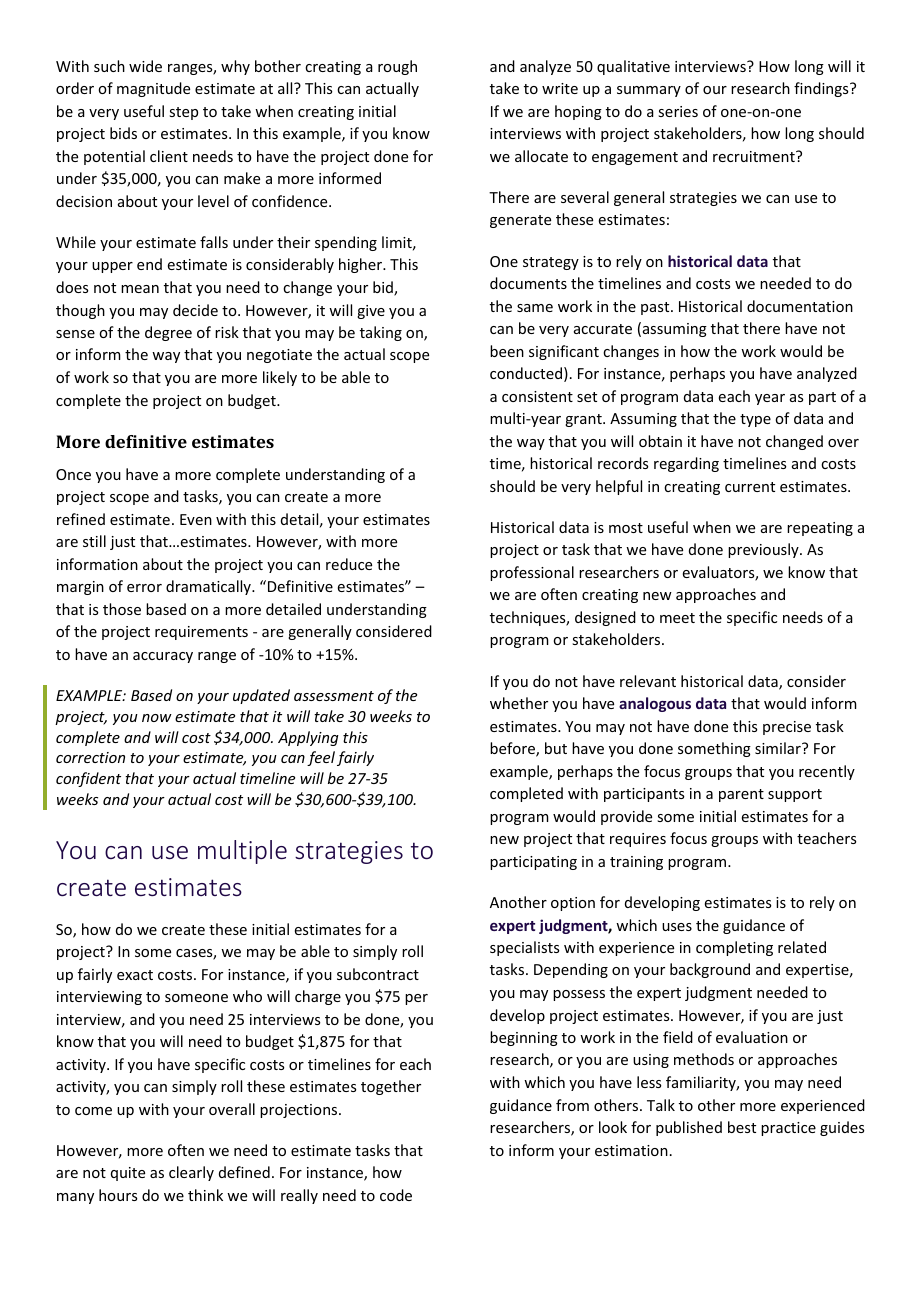 This screenshot has height=1308, width=924. I want to click on magnitude, so click(153, 89).
